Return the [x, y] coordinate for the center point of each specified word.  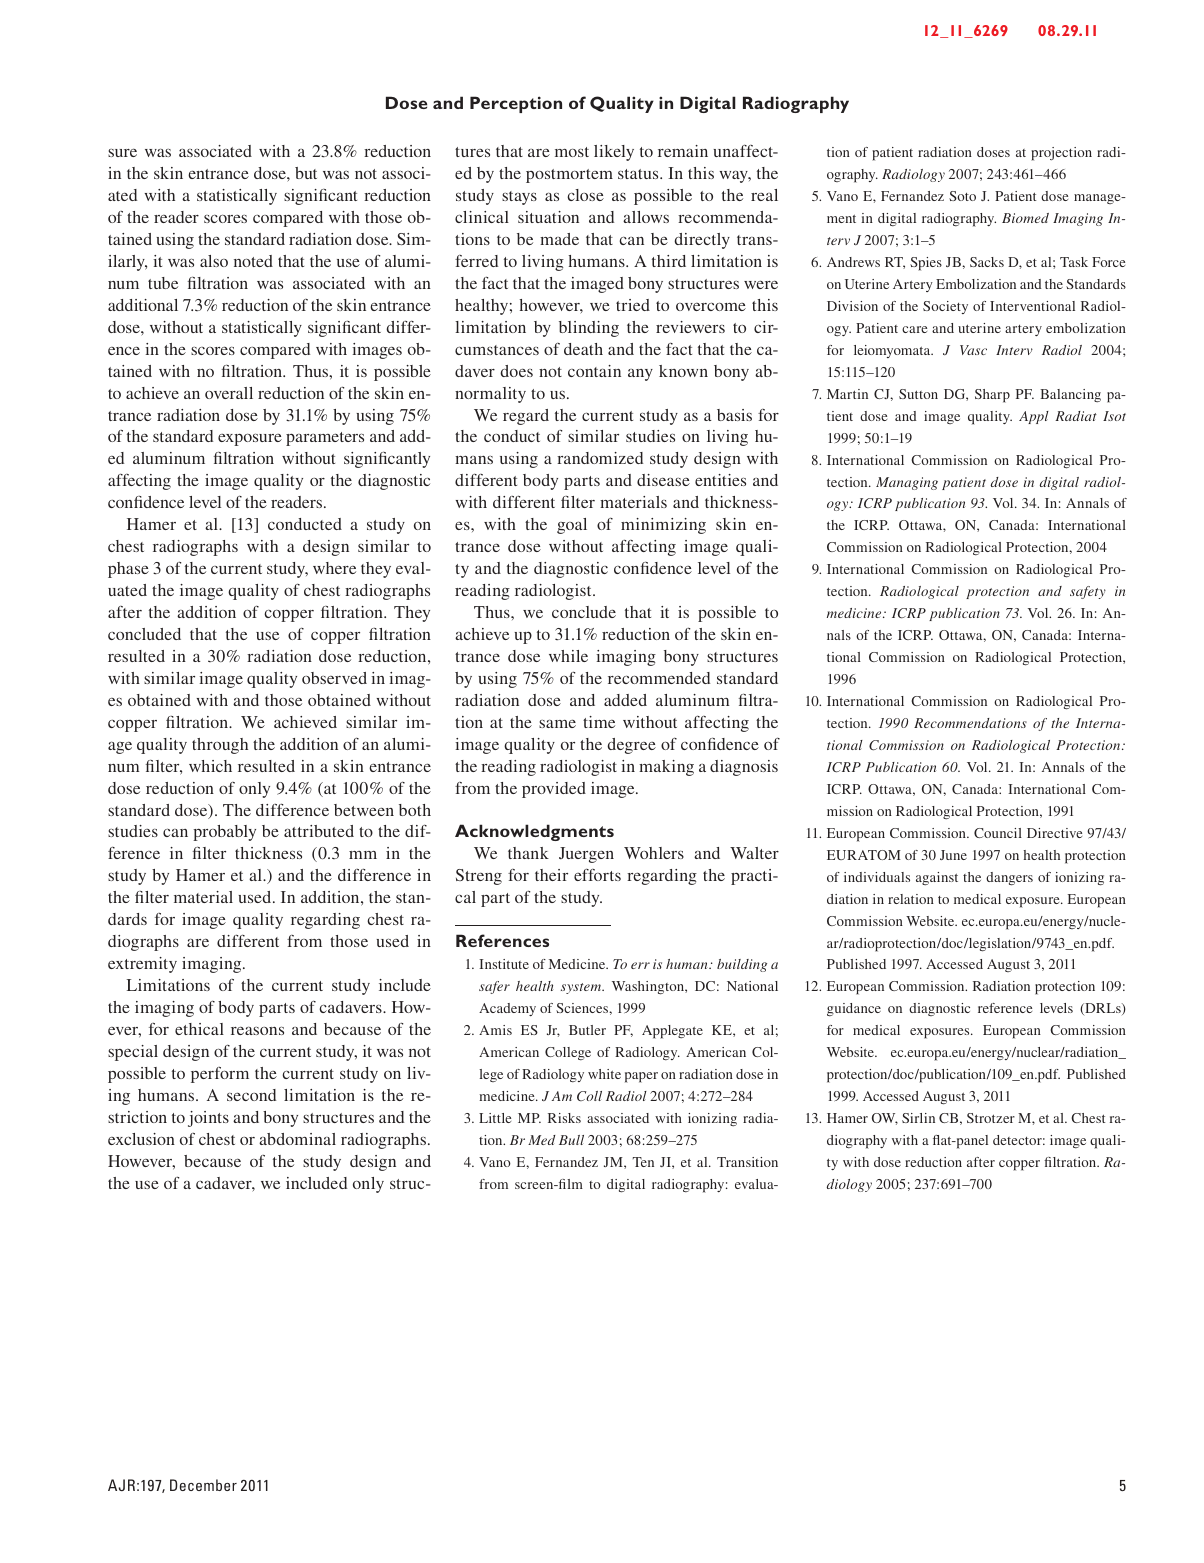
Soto [962, 196]
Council [998, 833]
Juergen [586, 855]
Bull [571, 1140]
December [203, 1485]
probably [224, 833]
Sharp [992, 396]
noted [253, 261]
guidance [854, 1009]
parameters [325, 439]
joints [208, 1119]
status [639, 174]
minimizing [663, 526]
